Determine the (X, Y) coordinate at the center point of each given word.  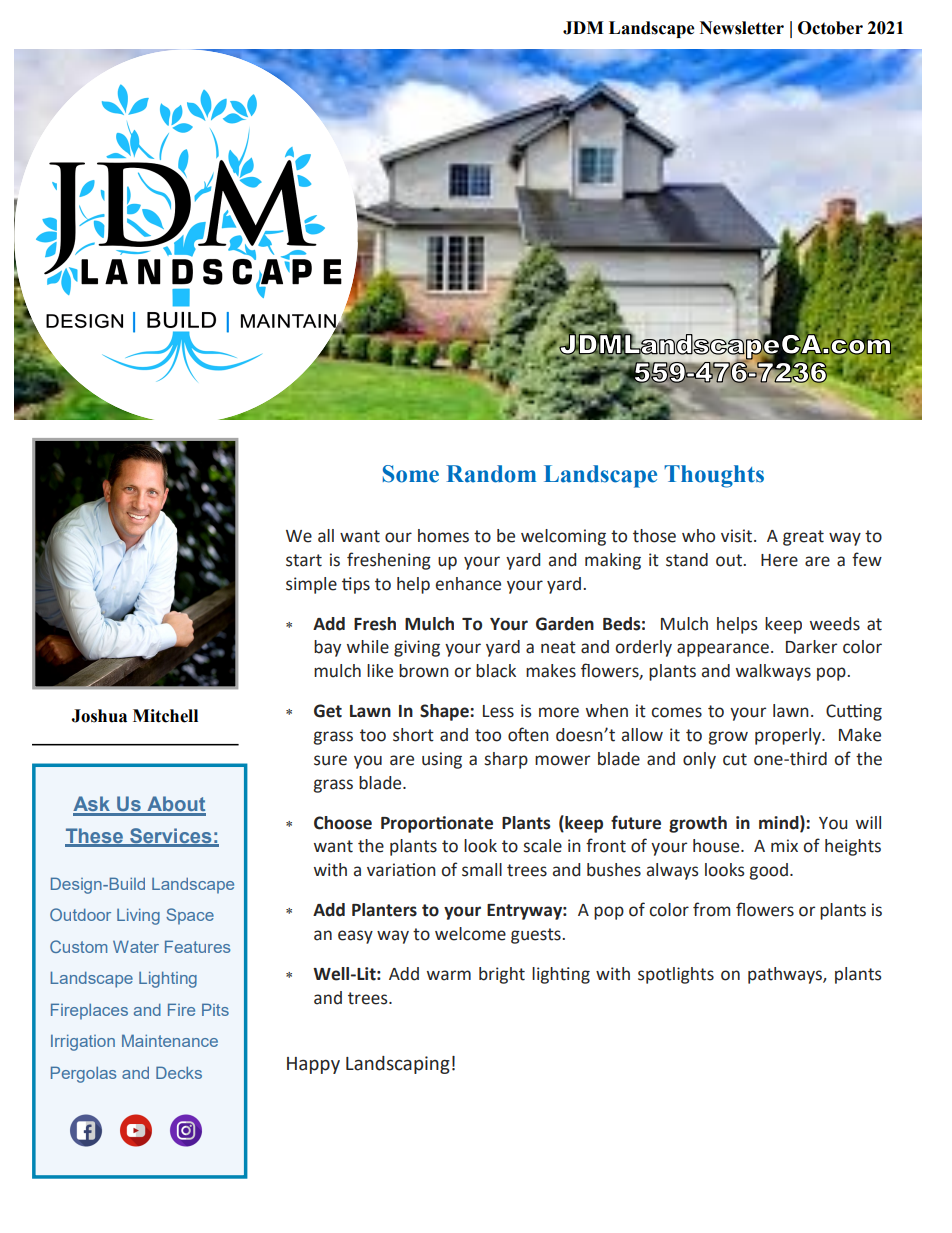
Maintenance (170, 1040)
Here (779, 560)
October (830, 28)
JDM (583, 28)
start (304, 560)
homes (443, 536)
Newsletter (742, 28)
